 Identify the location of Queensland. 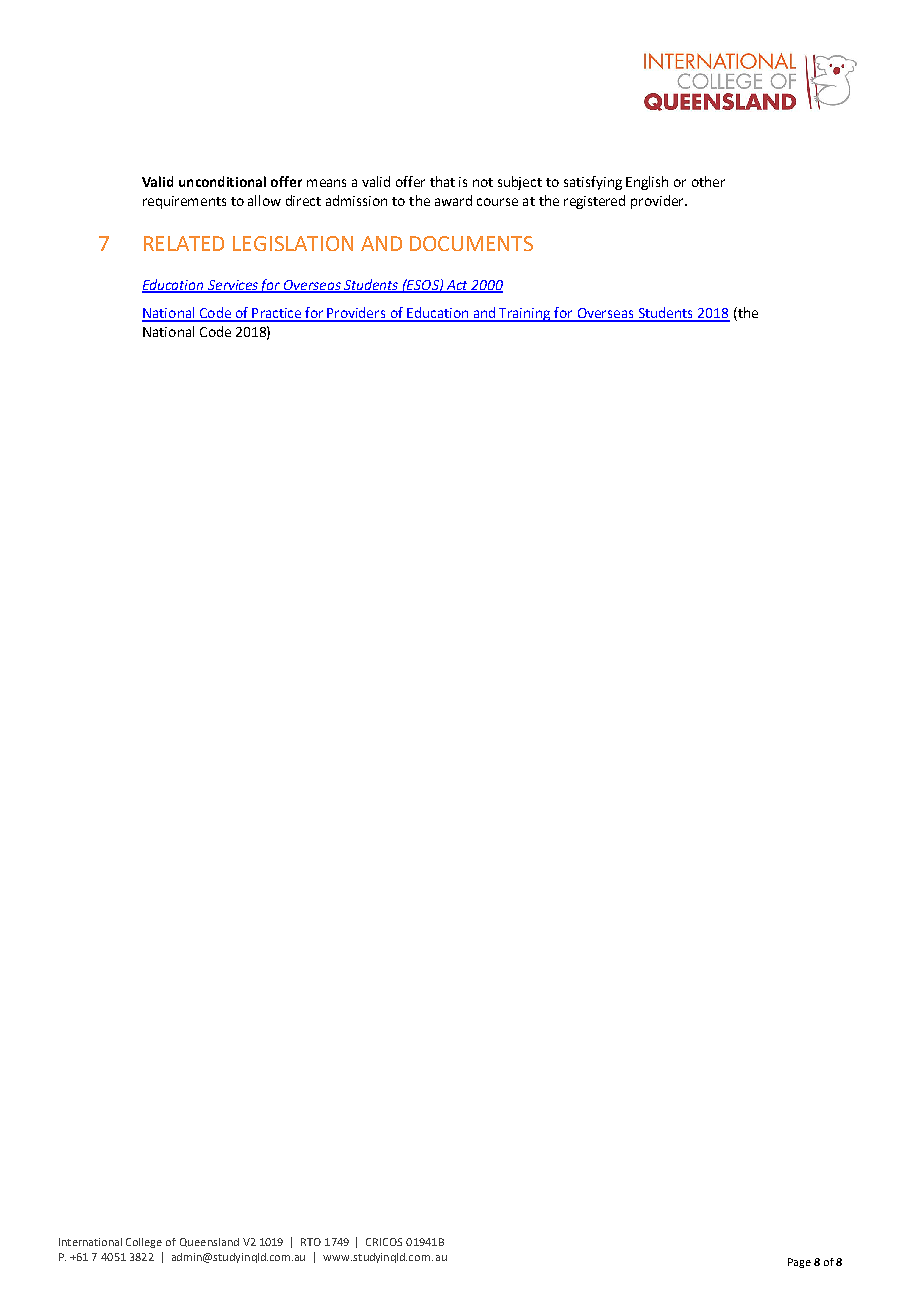
(209, 1242).
